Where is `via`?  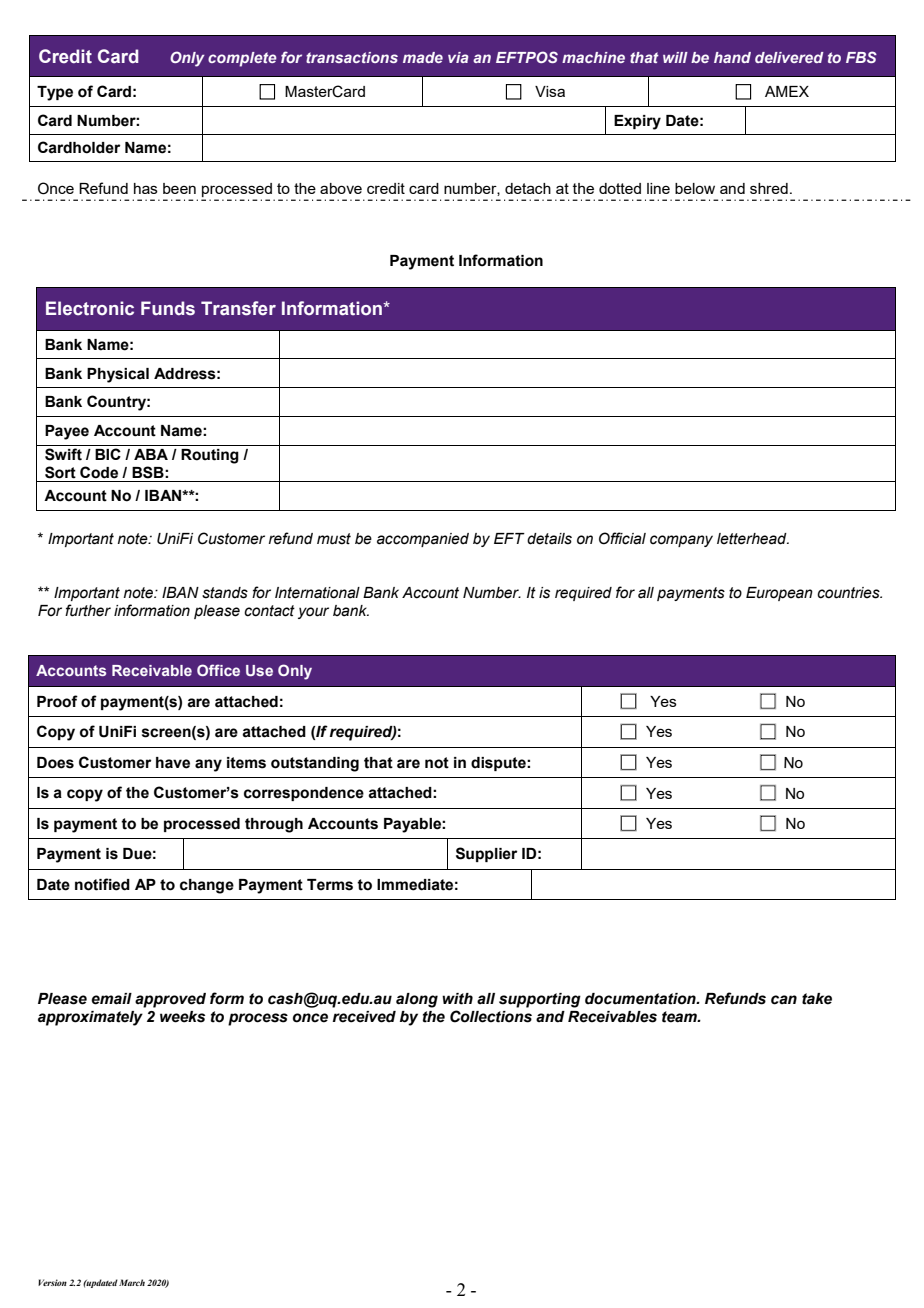 via is located at coordinates (458, 57).
